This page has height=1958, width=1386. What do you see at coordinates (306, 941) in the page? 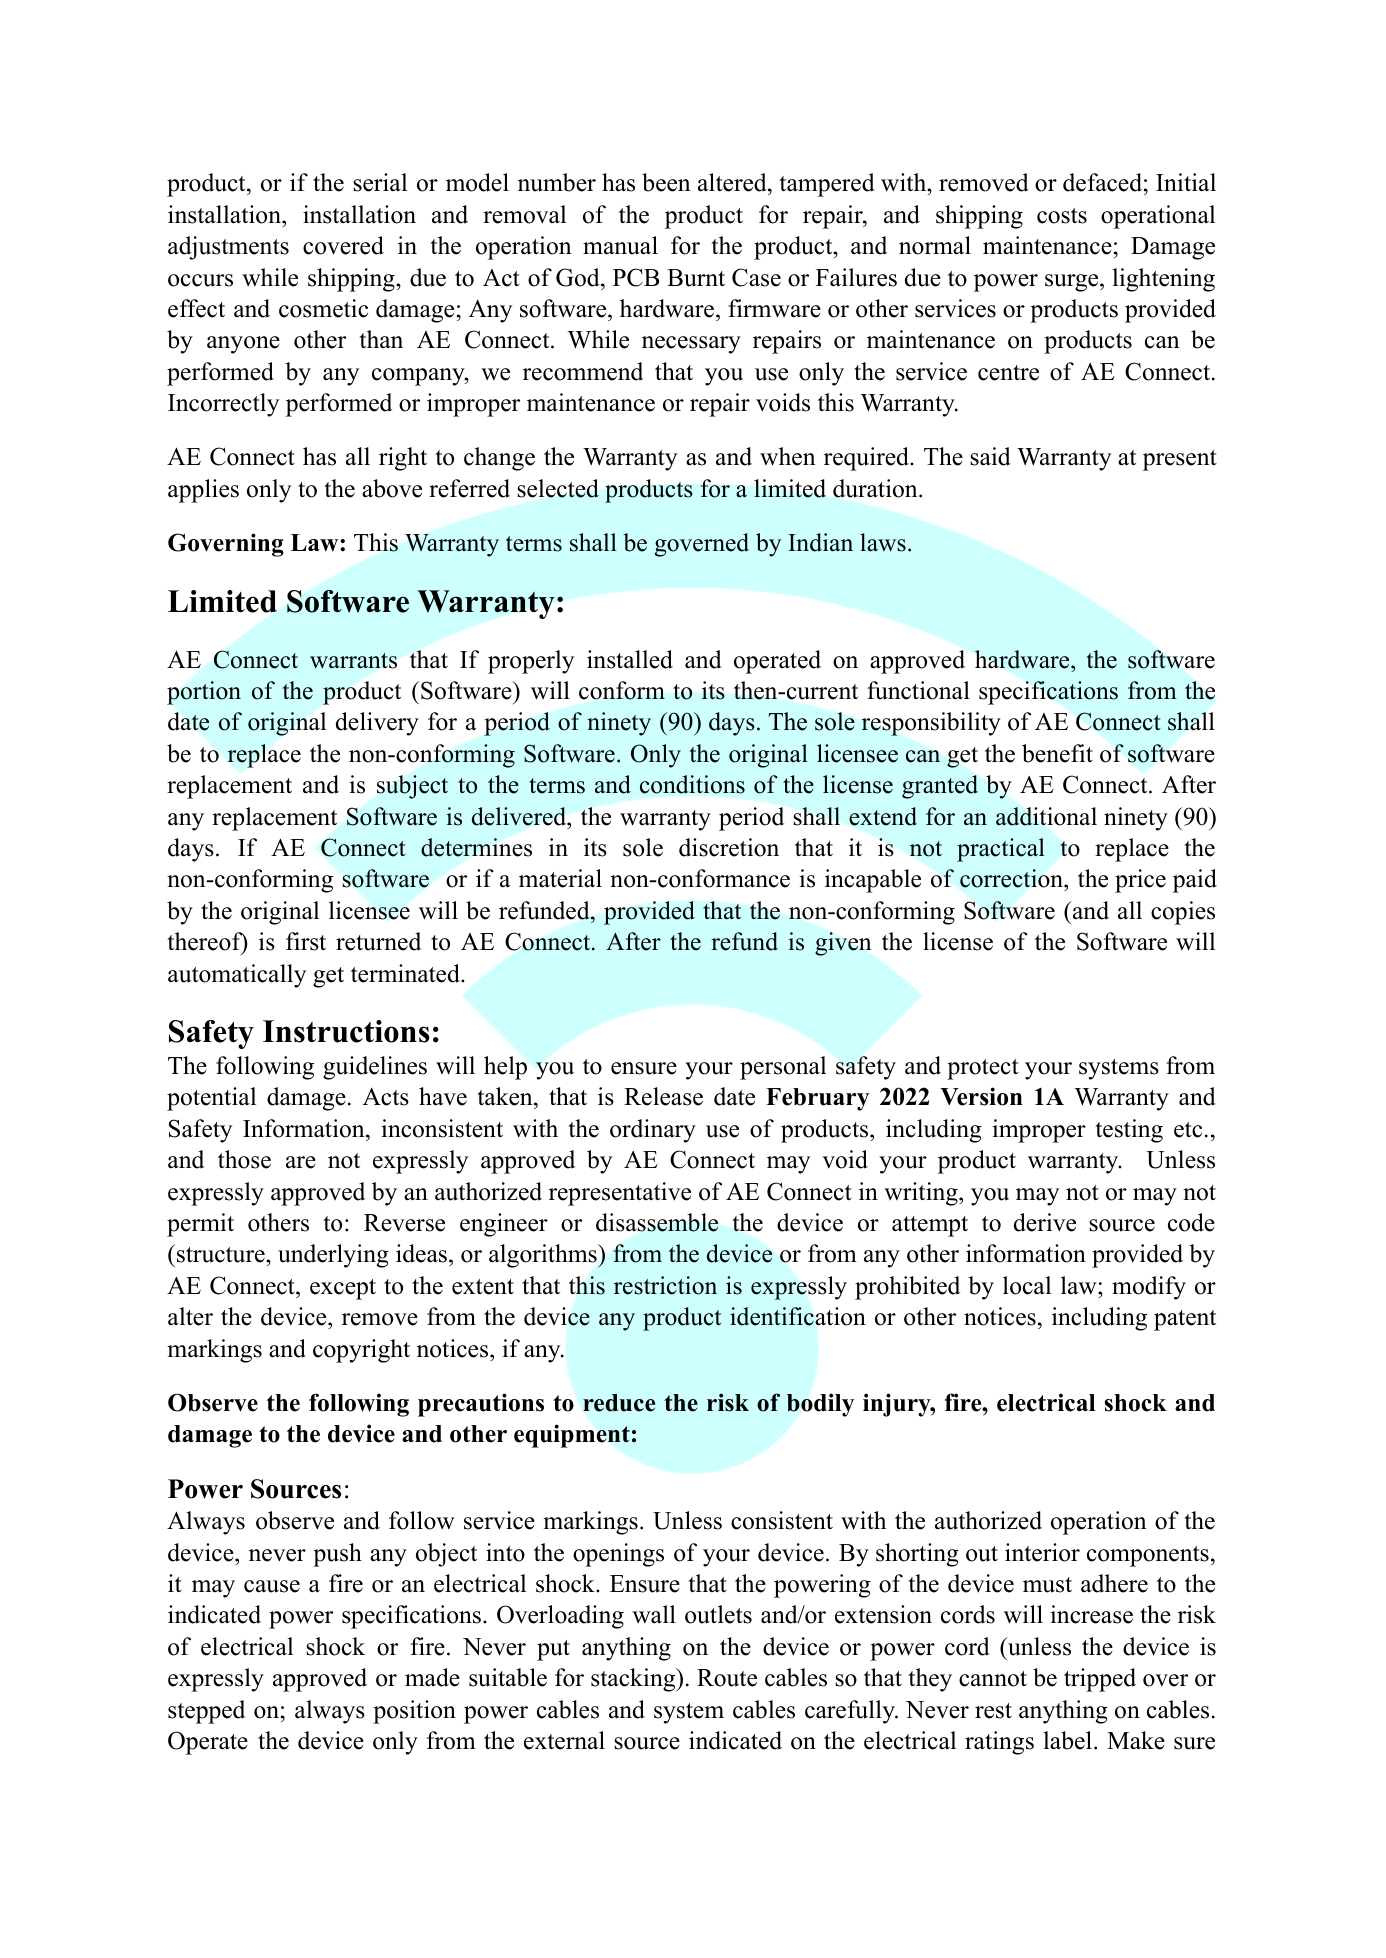
I see `first` at bounding box center [306, 941].
